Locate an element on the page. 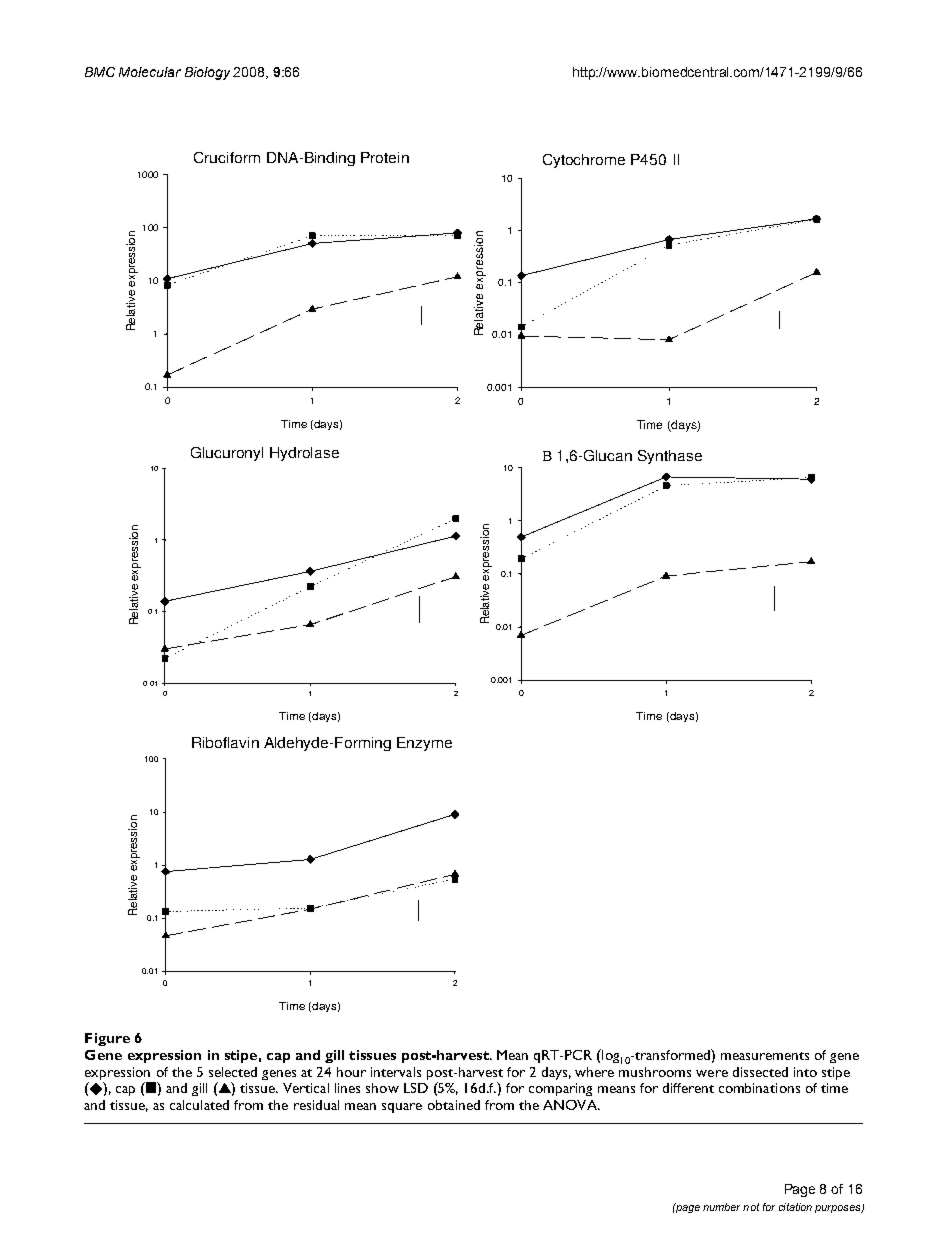  were is located at coordinates (712, 1073).
